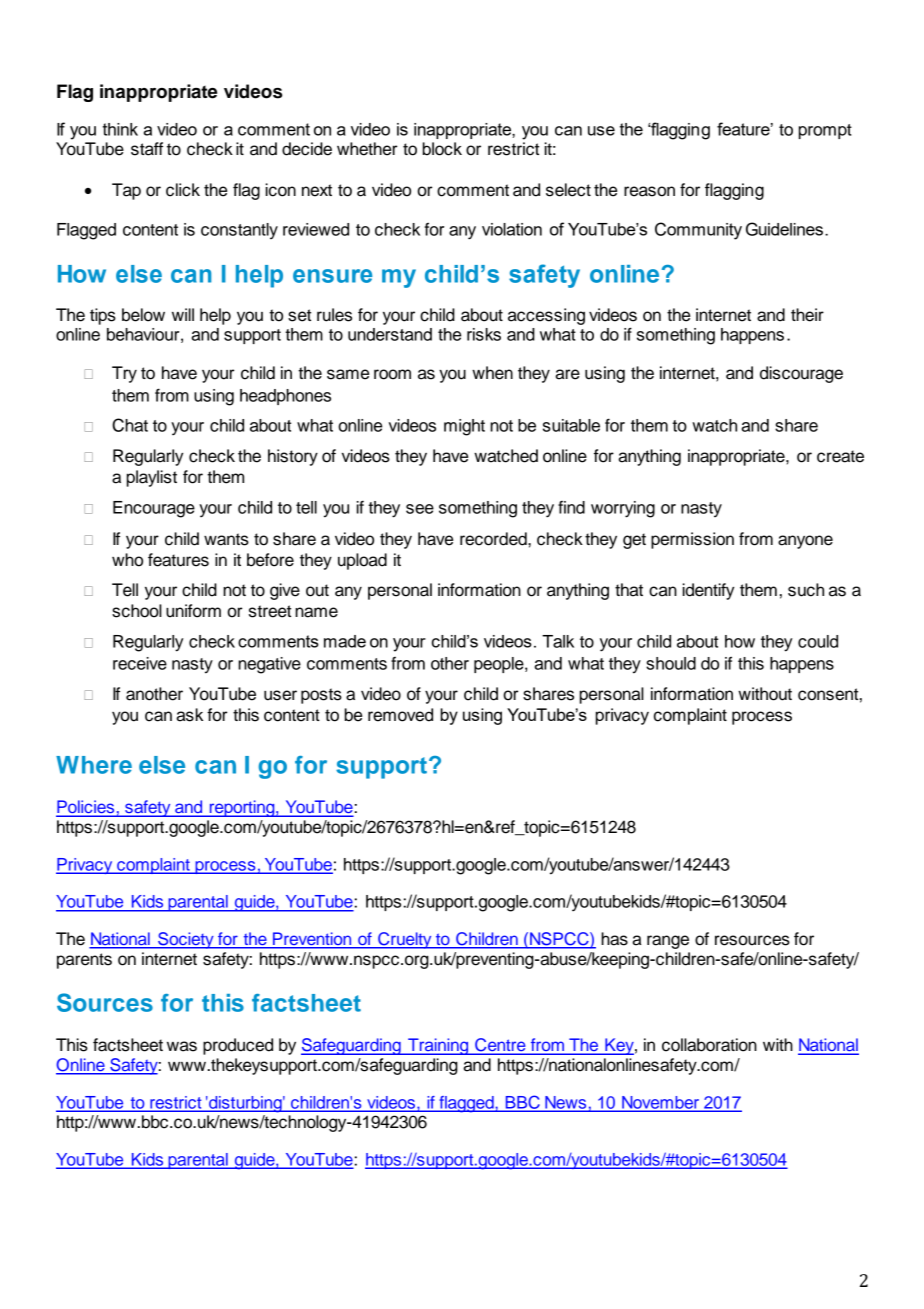 This document has height=1309, width=924. I want to click on was, so click(182, 1046).
